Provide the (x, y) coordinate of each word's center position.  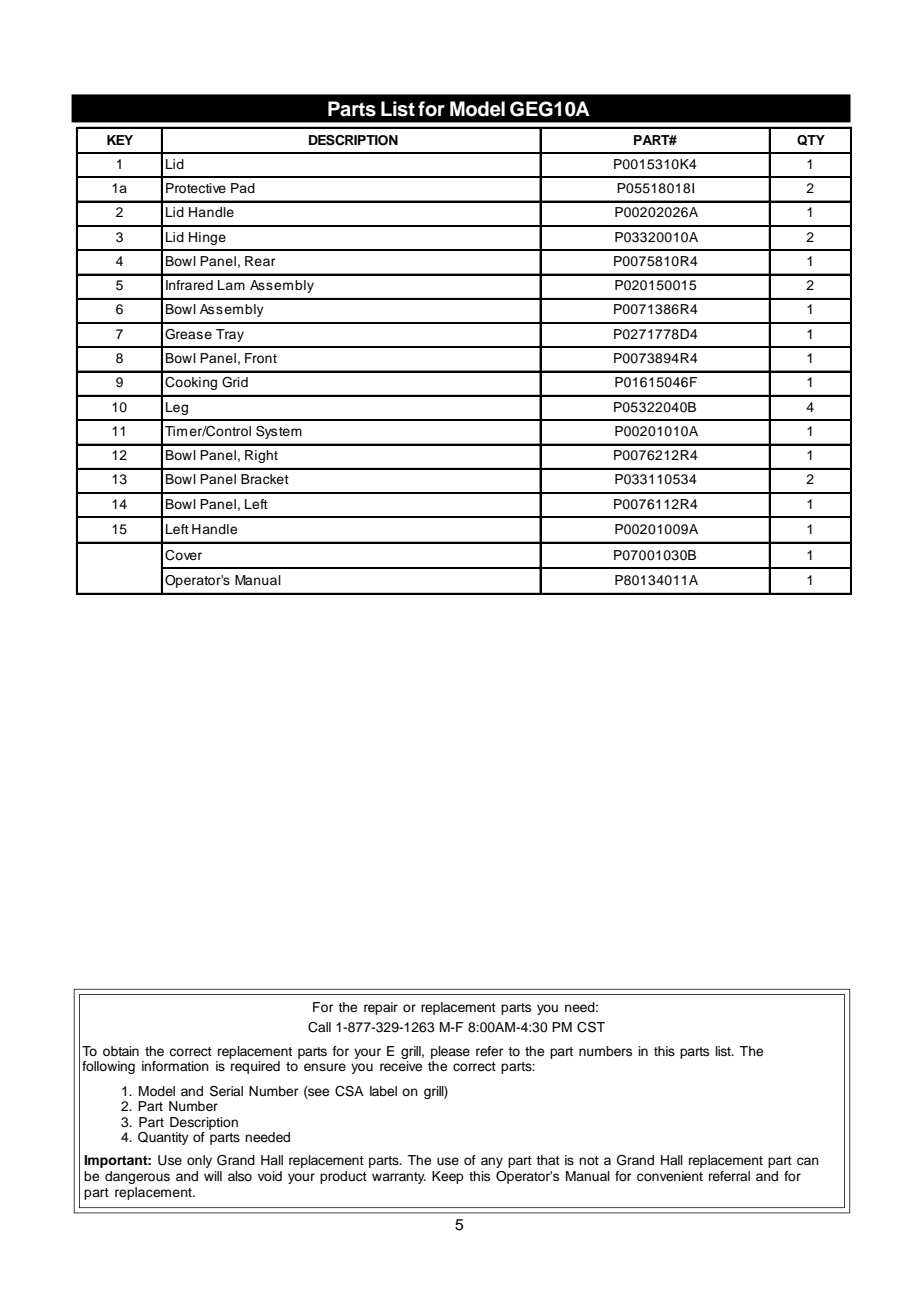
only (199, 1161)
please (450, 1052)
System (279, 432)
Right (261, 456)
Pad (243, 188)
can (808, 1161)
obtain (121, 1051)
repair (381, 1008)
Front (261, 358)
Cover (183, 555)
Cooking (191, 383)
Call (319, 1027)
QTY (811, 140)
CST (591, 1027)
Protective (196, 188)
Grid (235, 382)
